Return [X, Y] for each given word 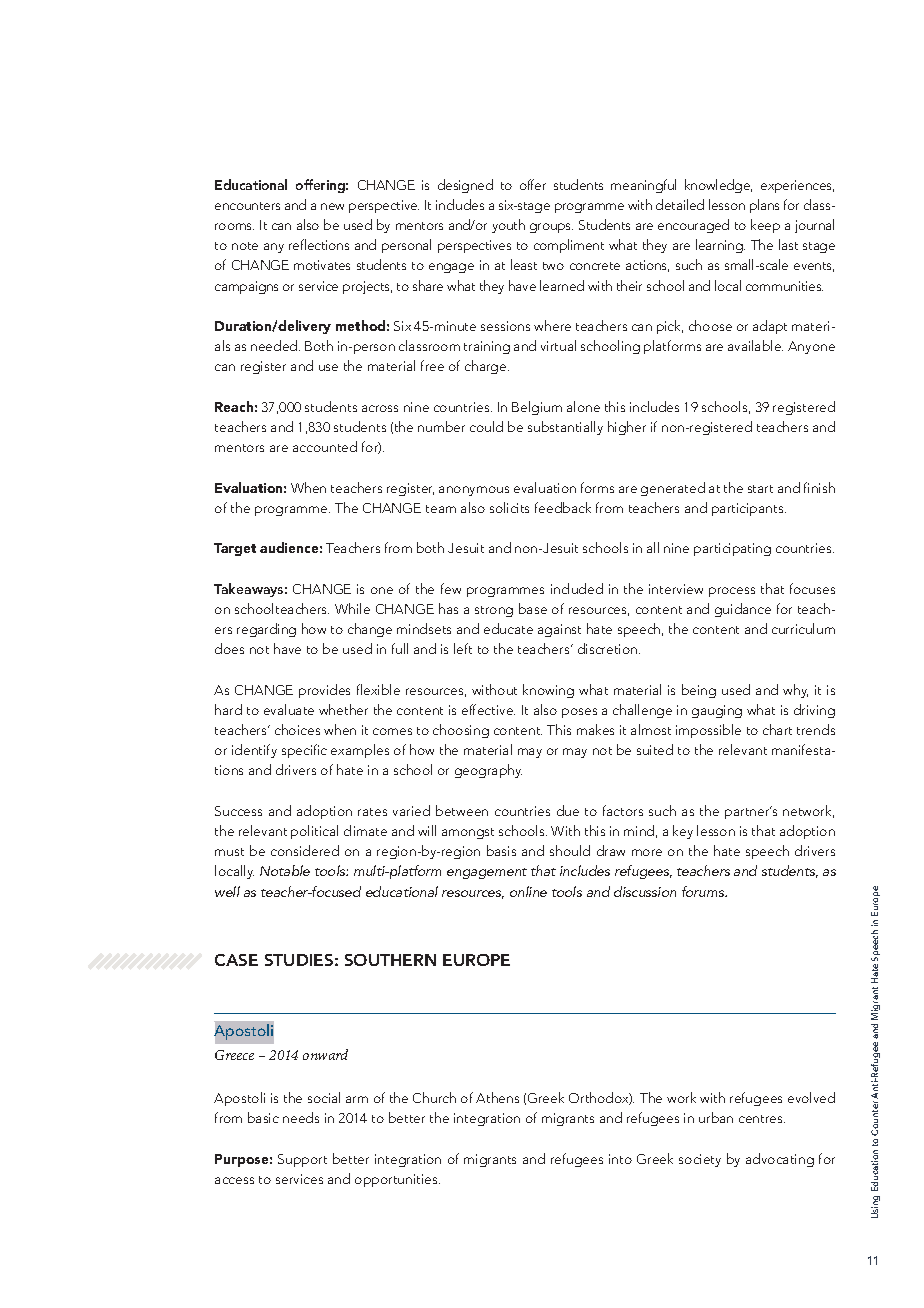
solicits [509, 507]
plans [764, 206]
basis [501, 850]
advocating [780, 1160]
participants [749, 509]
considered [305, 850]
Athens [497, 1097]
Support [302, 1160]
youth [508, 226]
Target [235, 549]
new [332, 206]
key [683, 832]
